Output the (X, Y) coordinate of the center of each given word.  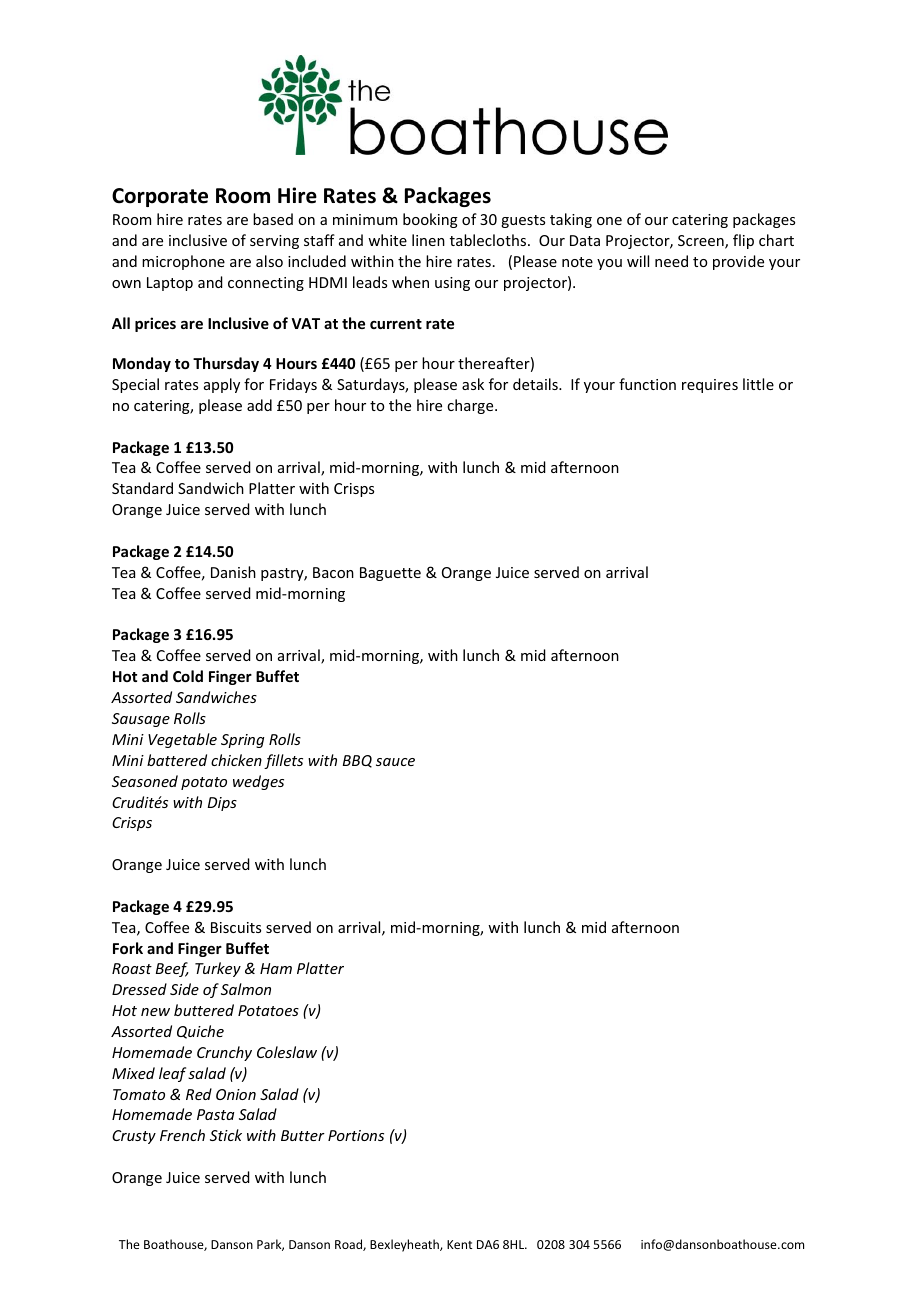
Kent (459, 1244)
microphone (183, 262)
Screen (702, 242)
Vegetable (182, 740)
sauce (395, 762)
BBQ (357, 761)
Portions (356, 1135)
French (182, 1135)
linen (428, 240)
